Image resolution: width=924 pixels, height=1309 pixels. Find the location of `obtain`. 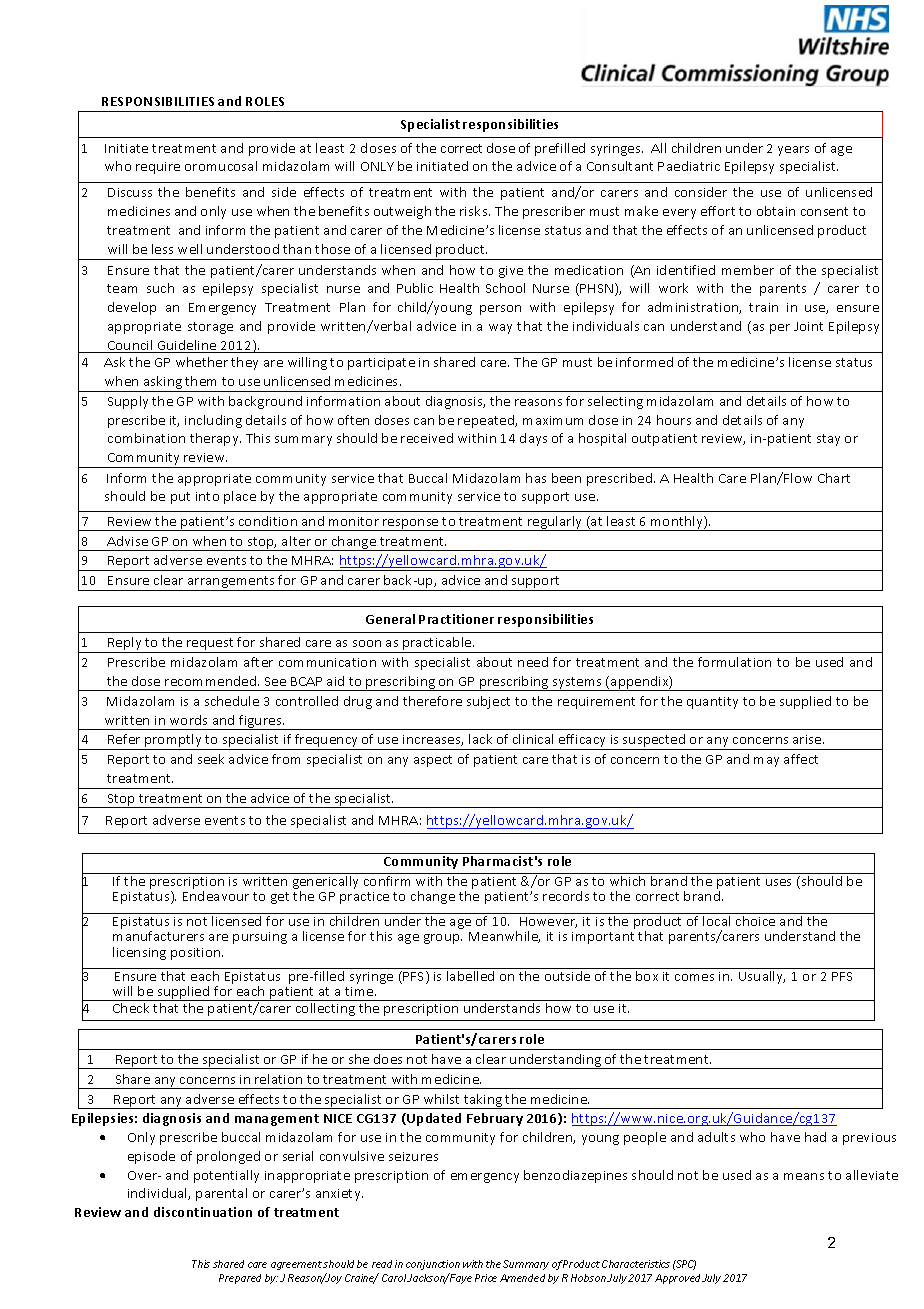

obtain is located at coordinates (776, 211).
